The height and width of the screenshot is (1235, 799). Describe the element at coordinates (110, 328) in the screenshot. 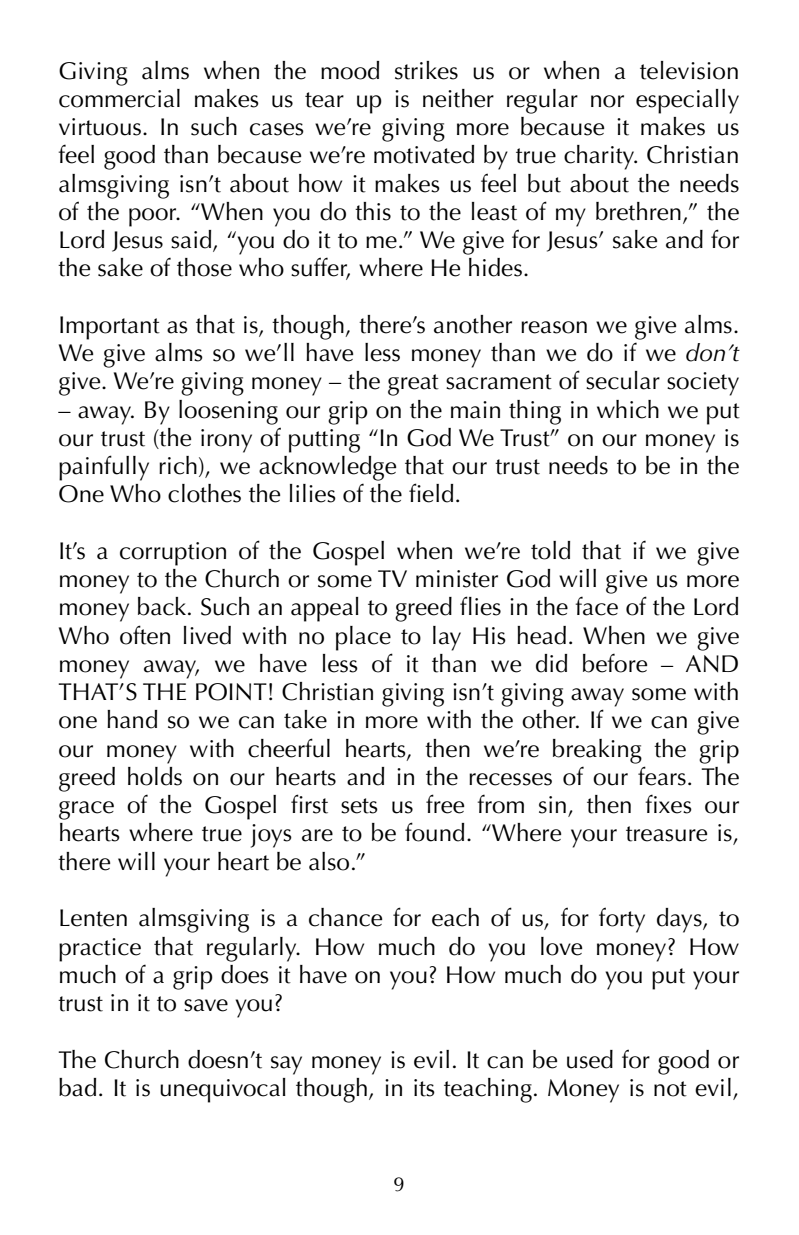

I see `Important` at that location.
